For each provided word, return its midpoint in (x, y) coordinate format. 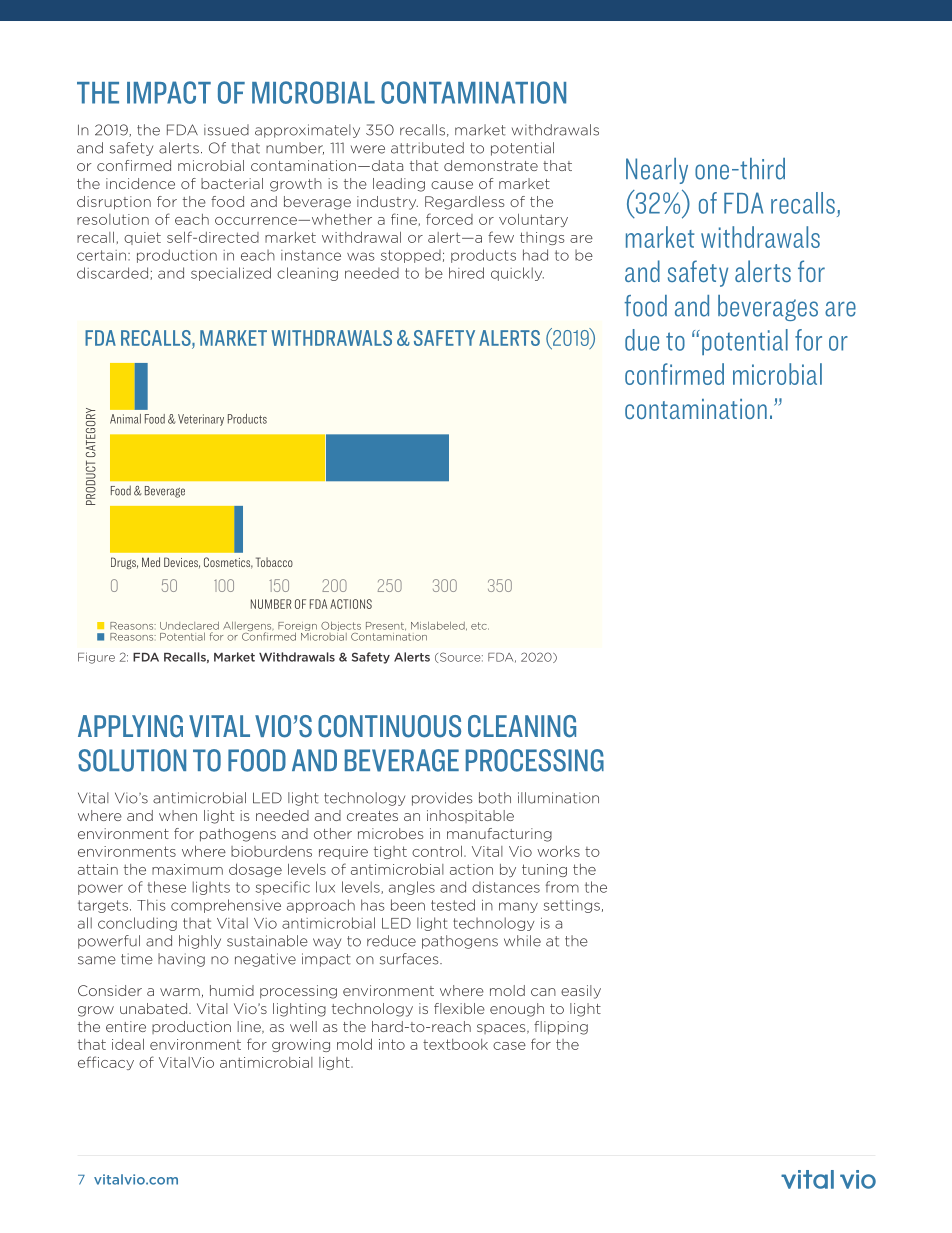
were (368, 149)
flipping (561, 1028)
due (642, 340)
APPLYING (130, 726)
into (392, 1044)
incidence (140, 183)
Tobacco (274, 562)
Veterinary (201, 420)
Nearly (657, 171)
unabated (155, 1008)
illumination (558, 798)
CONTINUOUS (389, 726)
